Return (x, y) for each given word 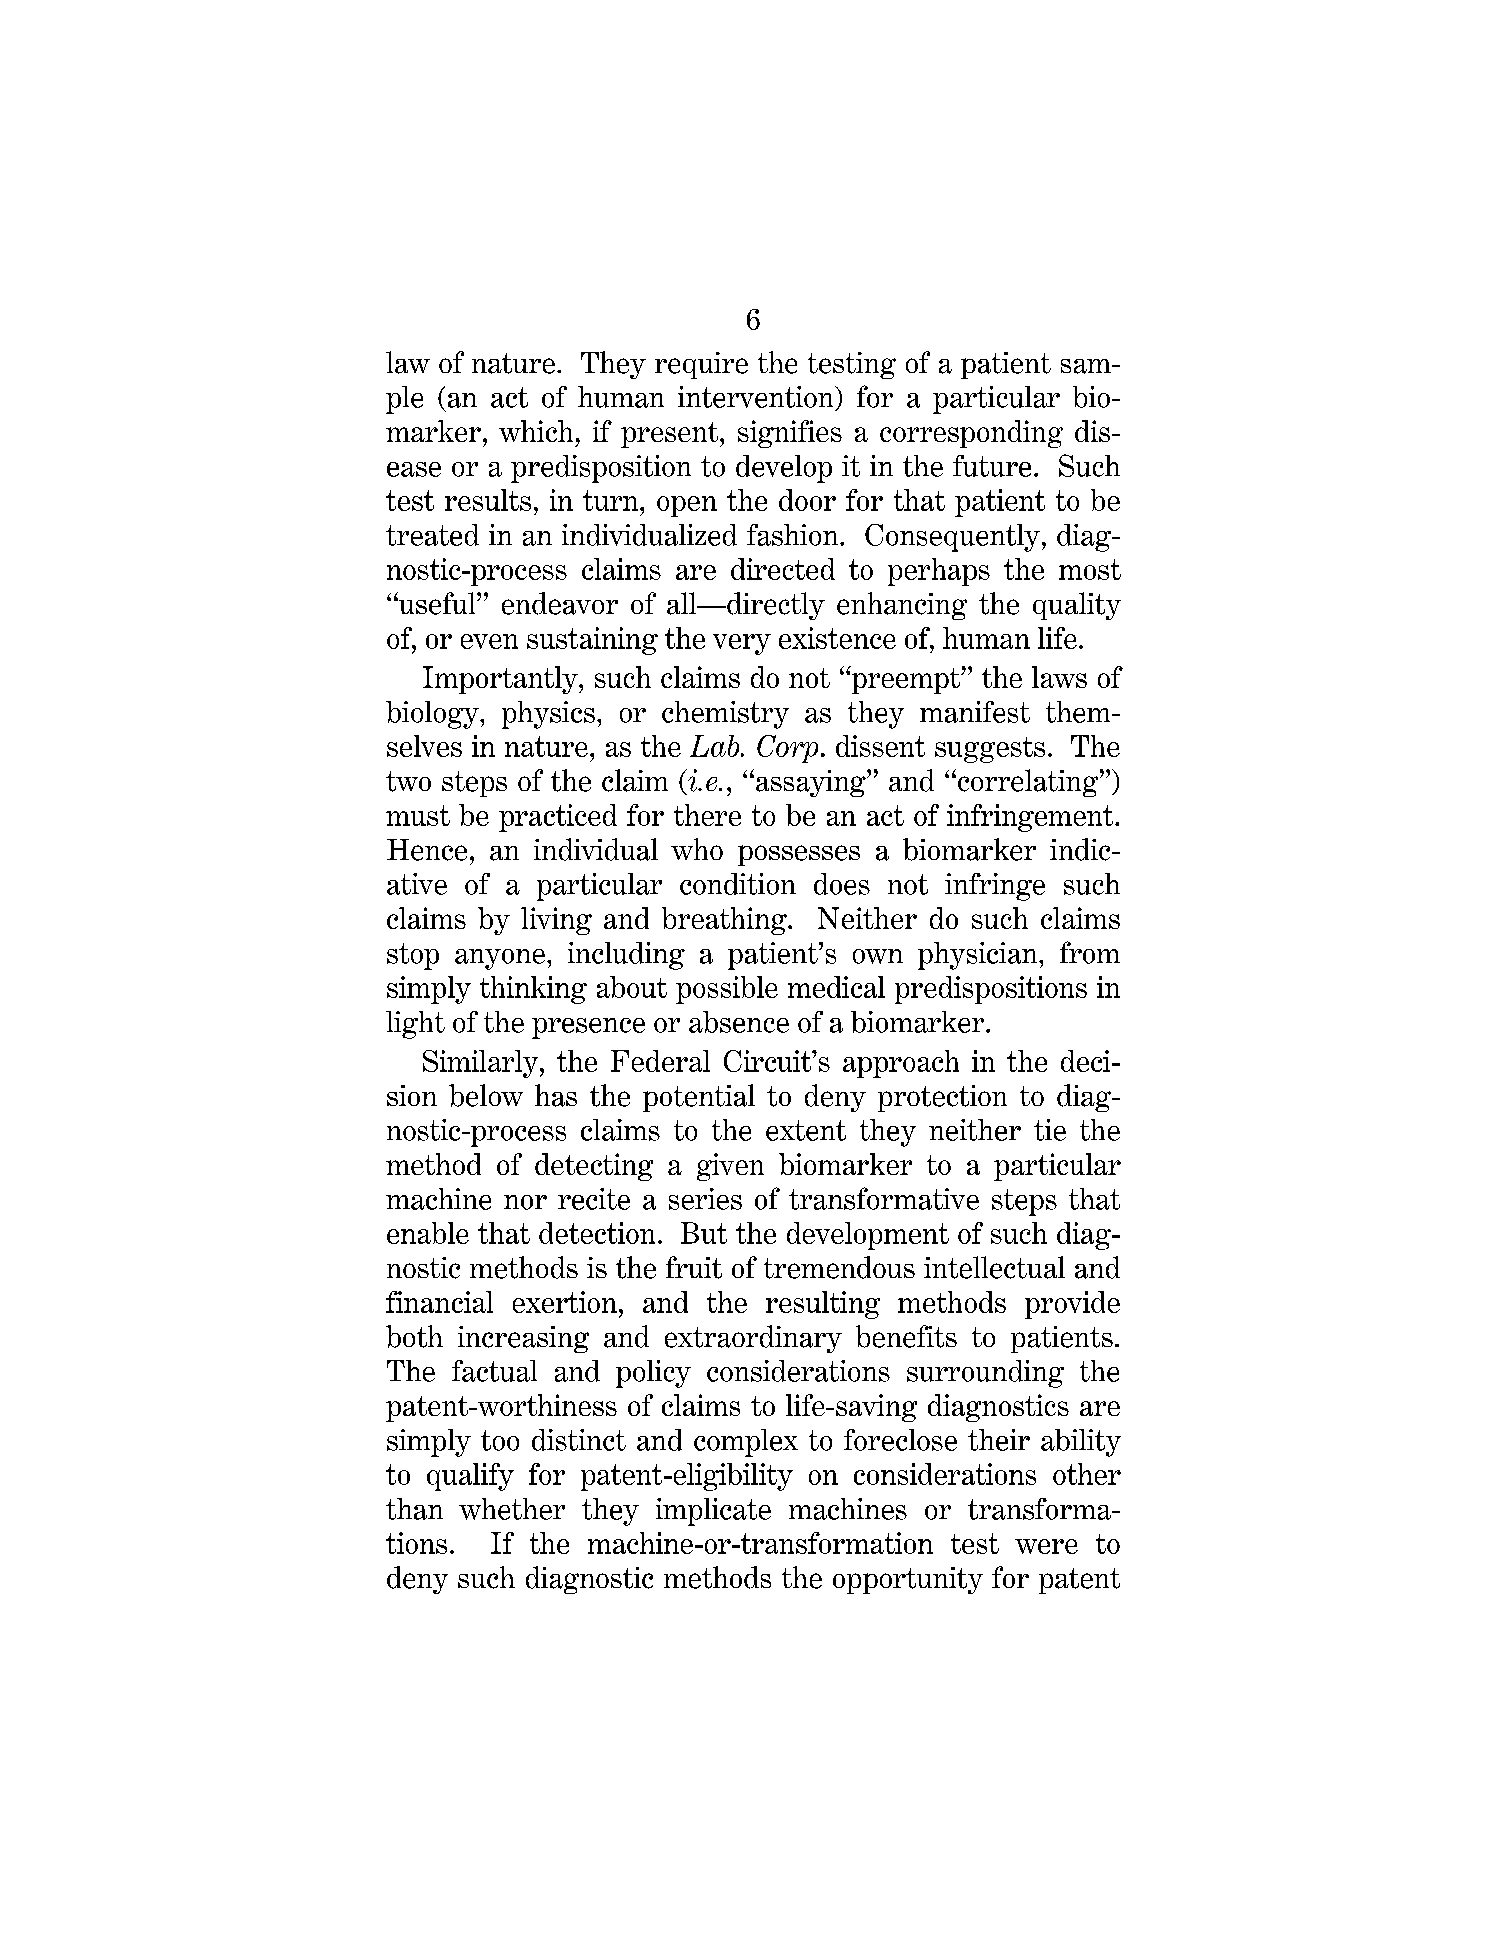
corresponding (971, 434)
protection (942, 1098)
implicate (713, 1512)
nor (525, 1202)
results (488, 500)
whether (512, 1509)
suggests (990, 750)
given (730, 1167)
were (1046, 1546)
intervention (757, 397)
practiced (558, 818)
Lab (716, 746)
